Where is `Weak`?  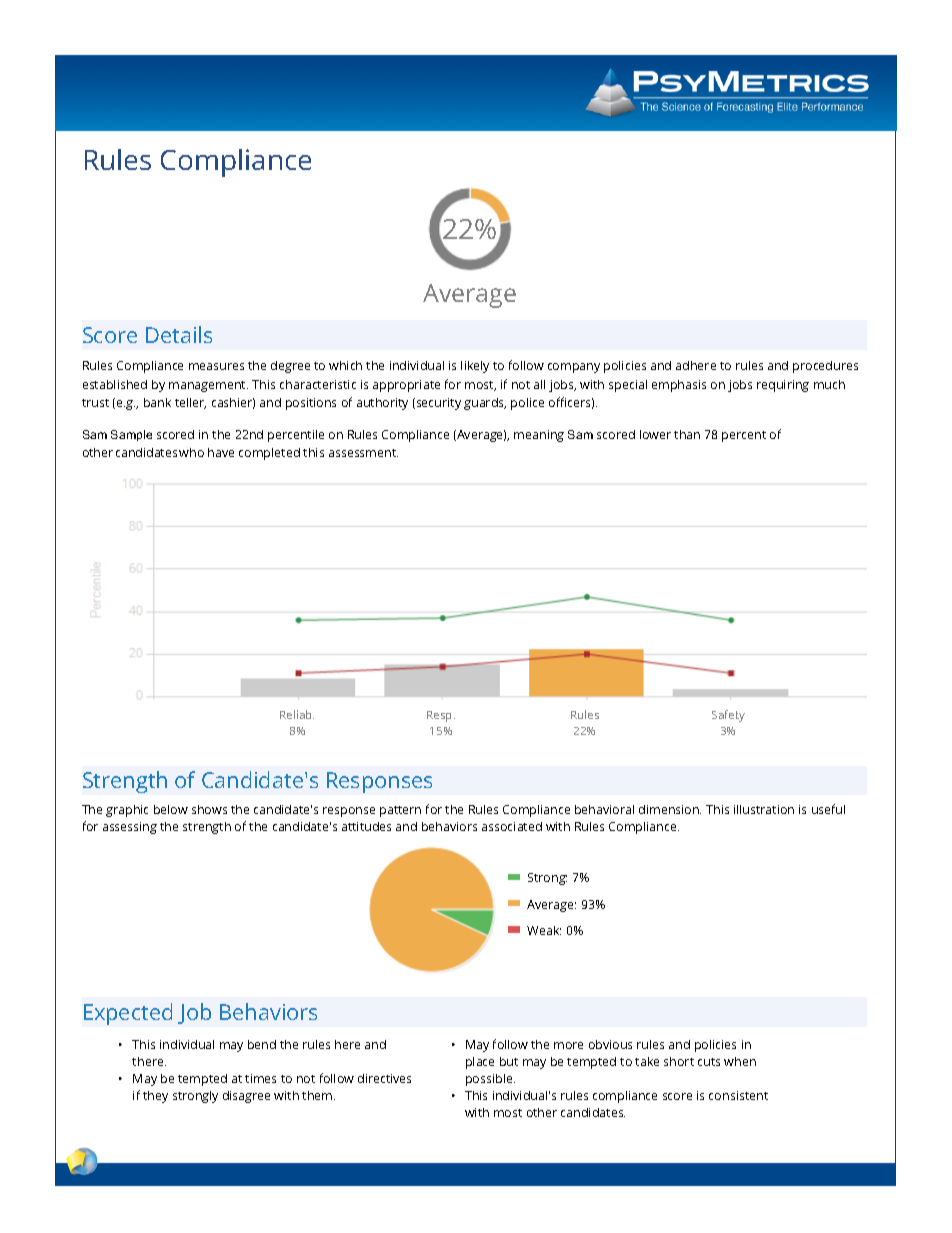
Weak is located at coordinates (544, 930).
